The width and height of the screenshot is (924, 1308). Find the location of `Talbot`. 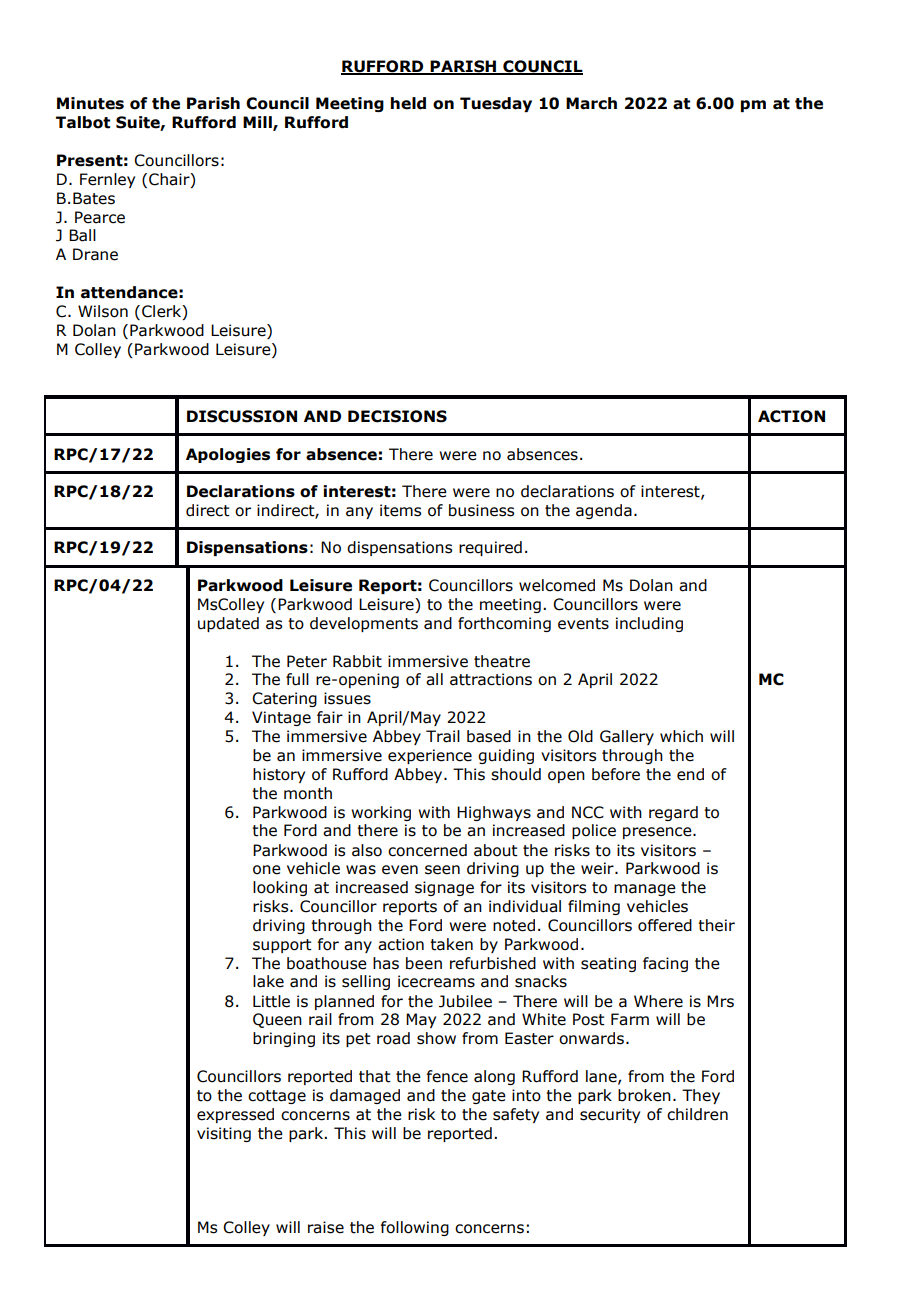

Talbot is located at coordinates (83, 122).
